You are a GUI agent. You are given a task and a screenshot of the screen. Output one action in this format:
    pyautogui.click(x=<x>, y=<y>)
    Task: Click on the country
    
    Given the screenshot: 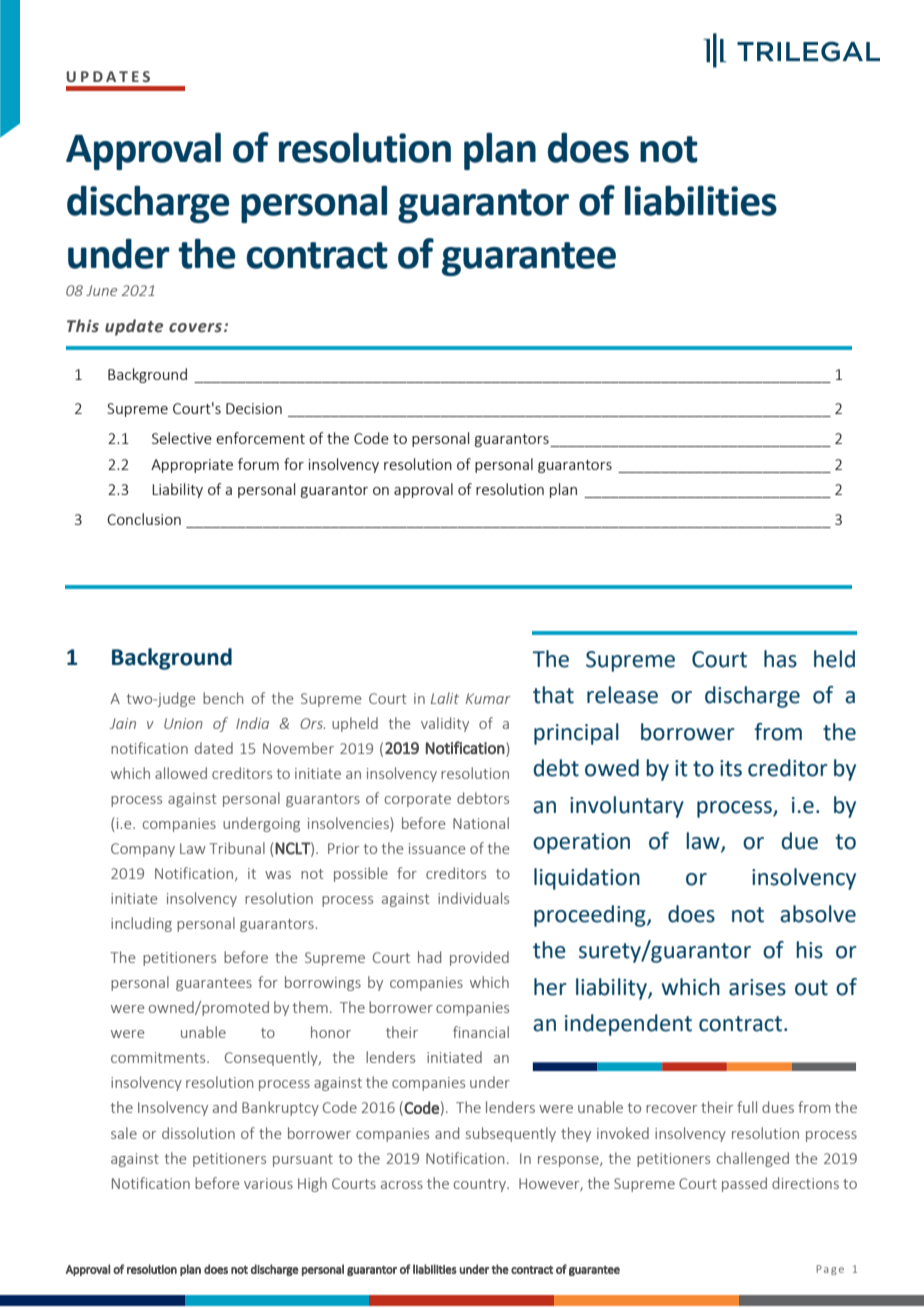 What is the action you would take?
    pyautogui.click(x=481, y=1185)
